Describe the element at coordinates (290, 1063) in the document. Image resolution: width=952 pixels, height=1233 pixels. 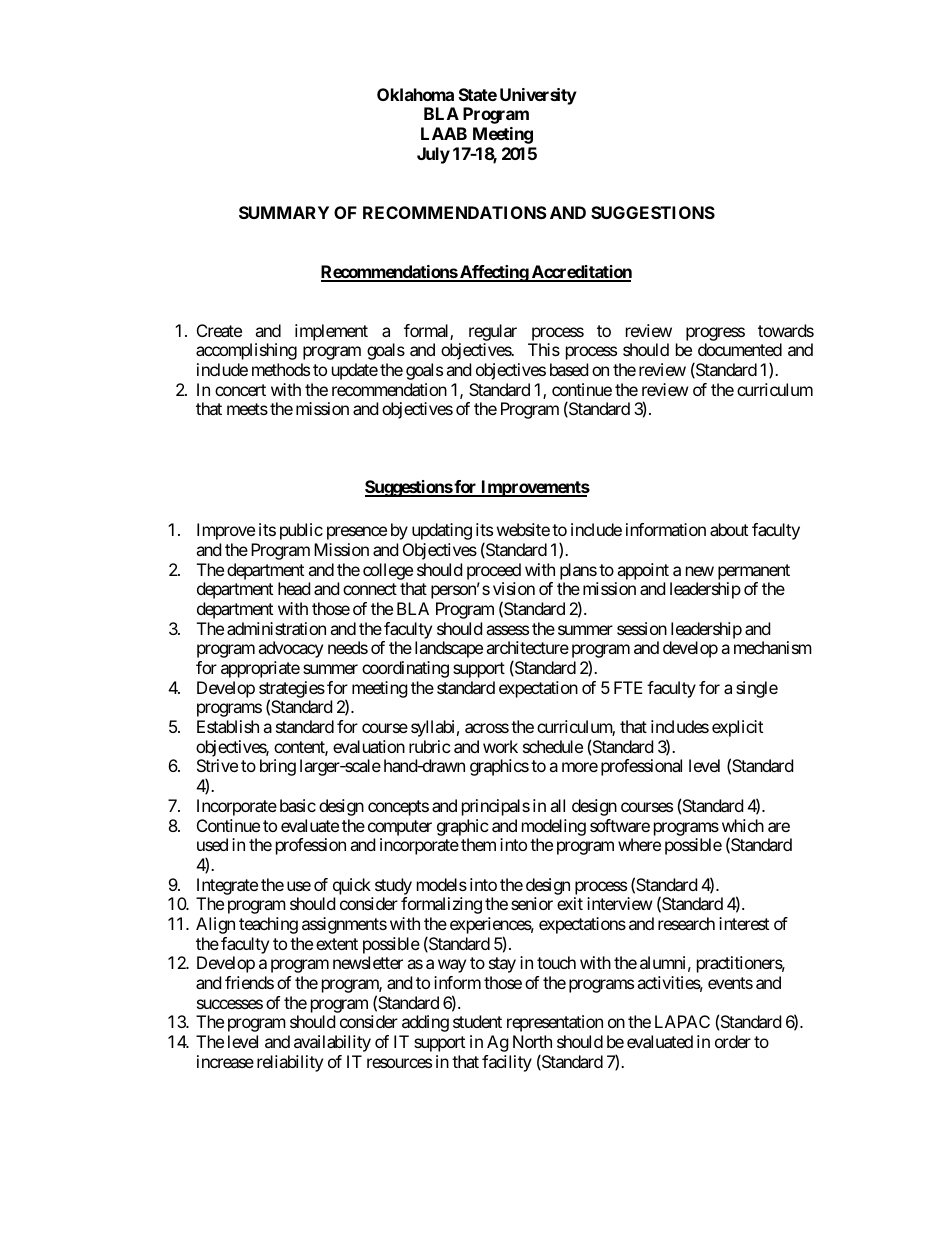
I see `reliability` at that location.
